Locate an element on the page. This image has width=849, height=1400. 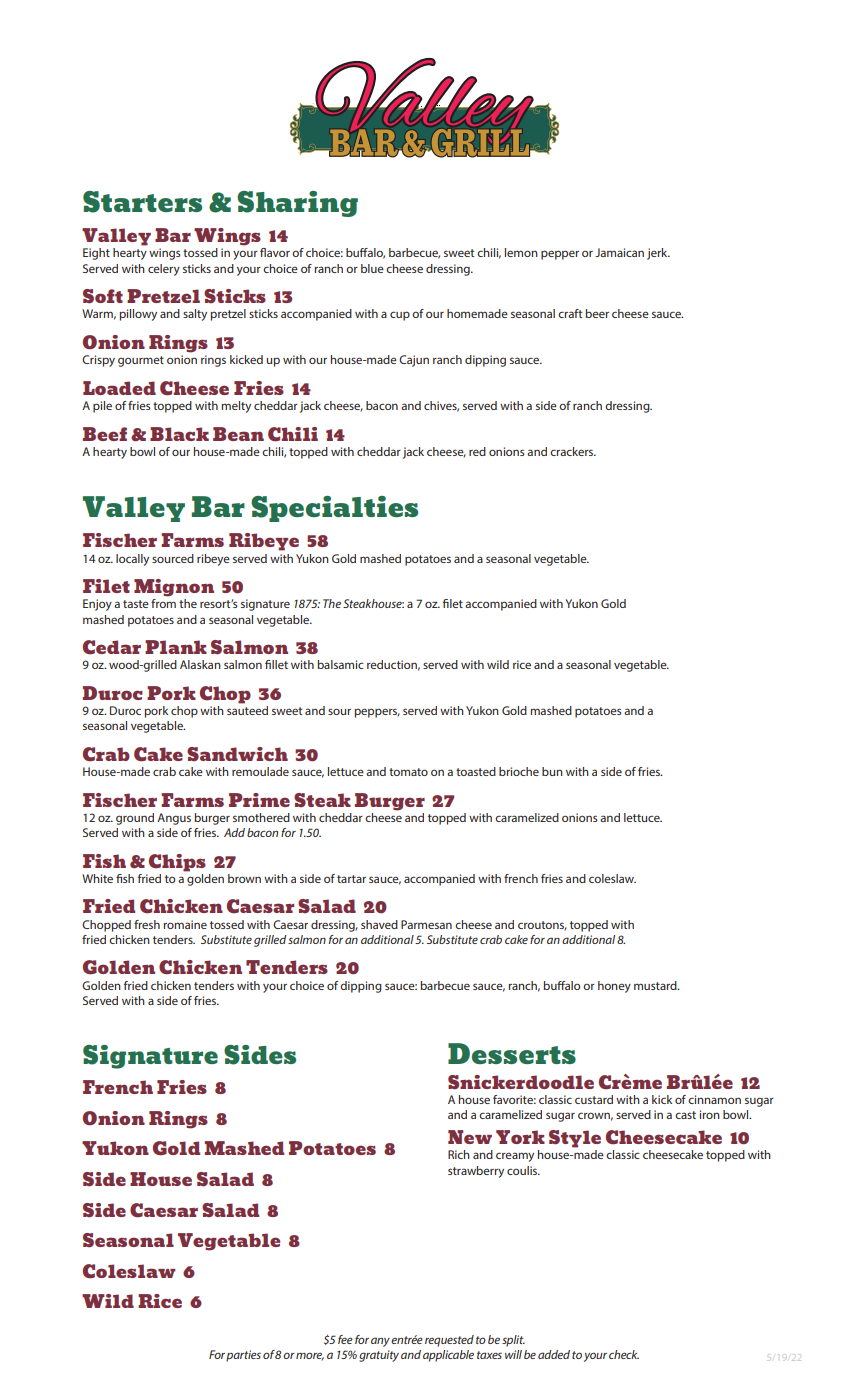
Jamaican is located at coordinates (619, 252).
